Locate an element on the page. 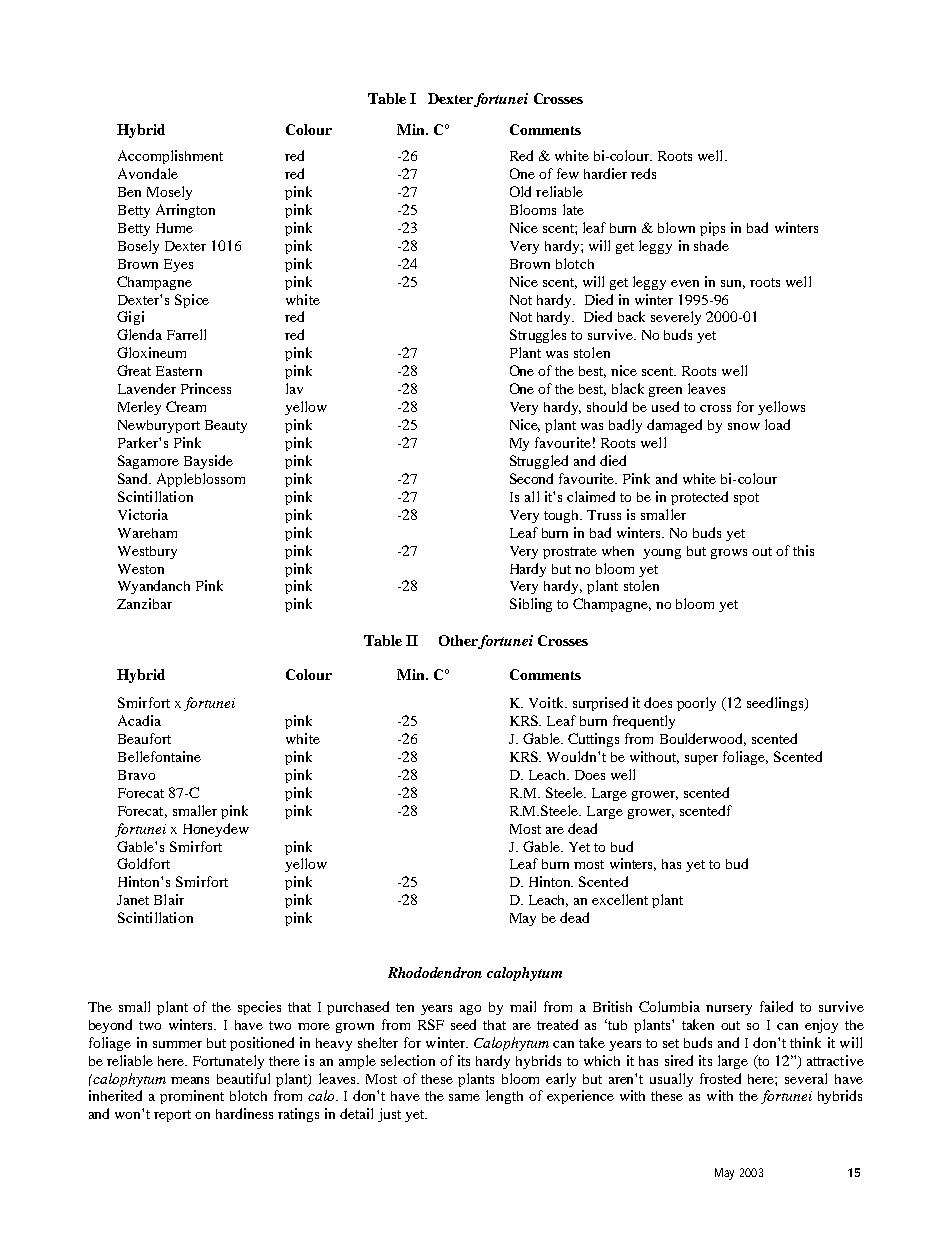 The height and width of the image is (1233, 952). excellent is located at coordinates (620, 899).
